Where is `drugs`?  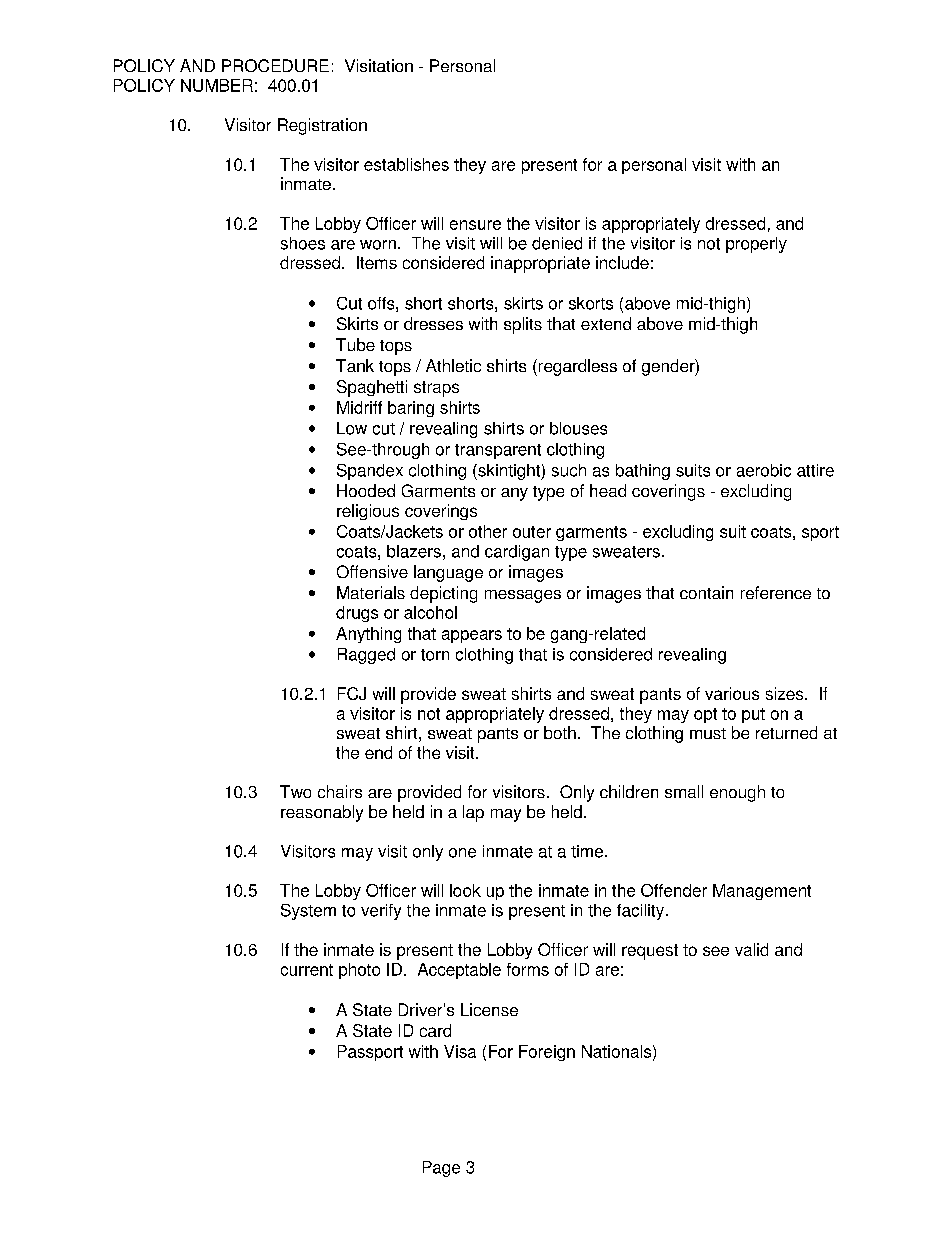
drugs is located at coordinates (357, 614).
